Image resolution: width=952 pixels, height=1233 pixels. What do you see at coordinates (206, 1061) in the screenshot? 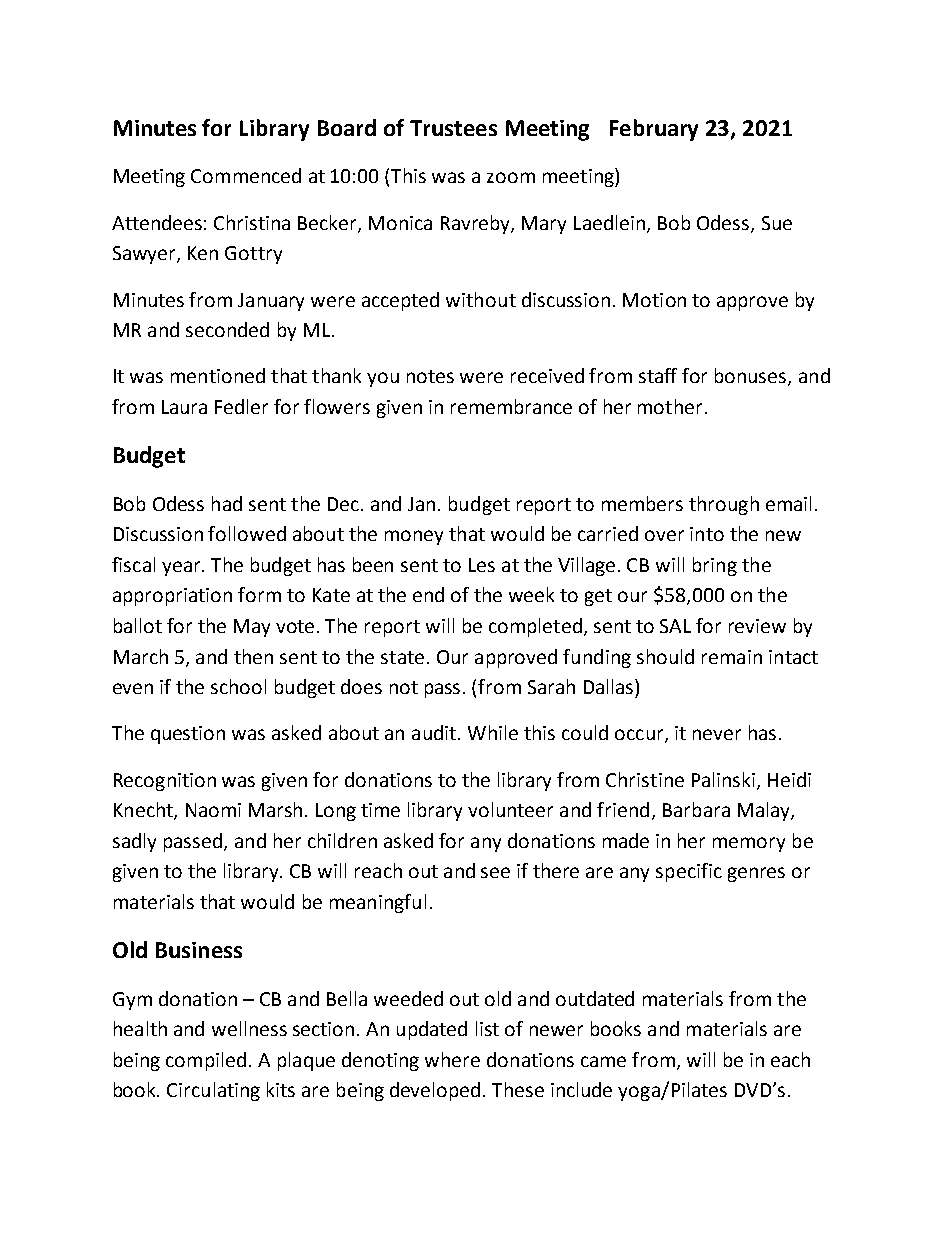
I see `compiled` at bounding box center [206, 1061].
